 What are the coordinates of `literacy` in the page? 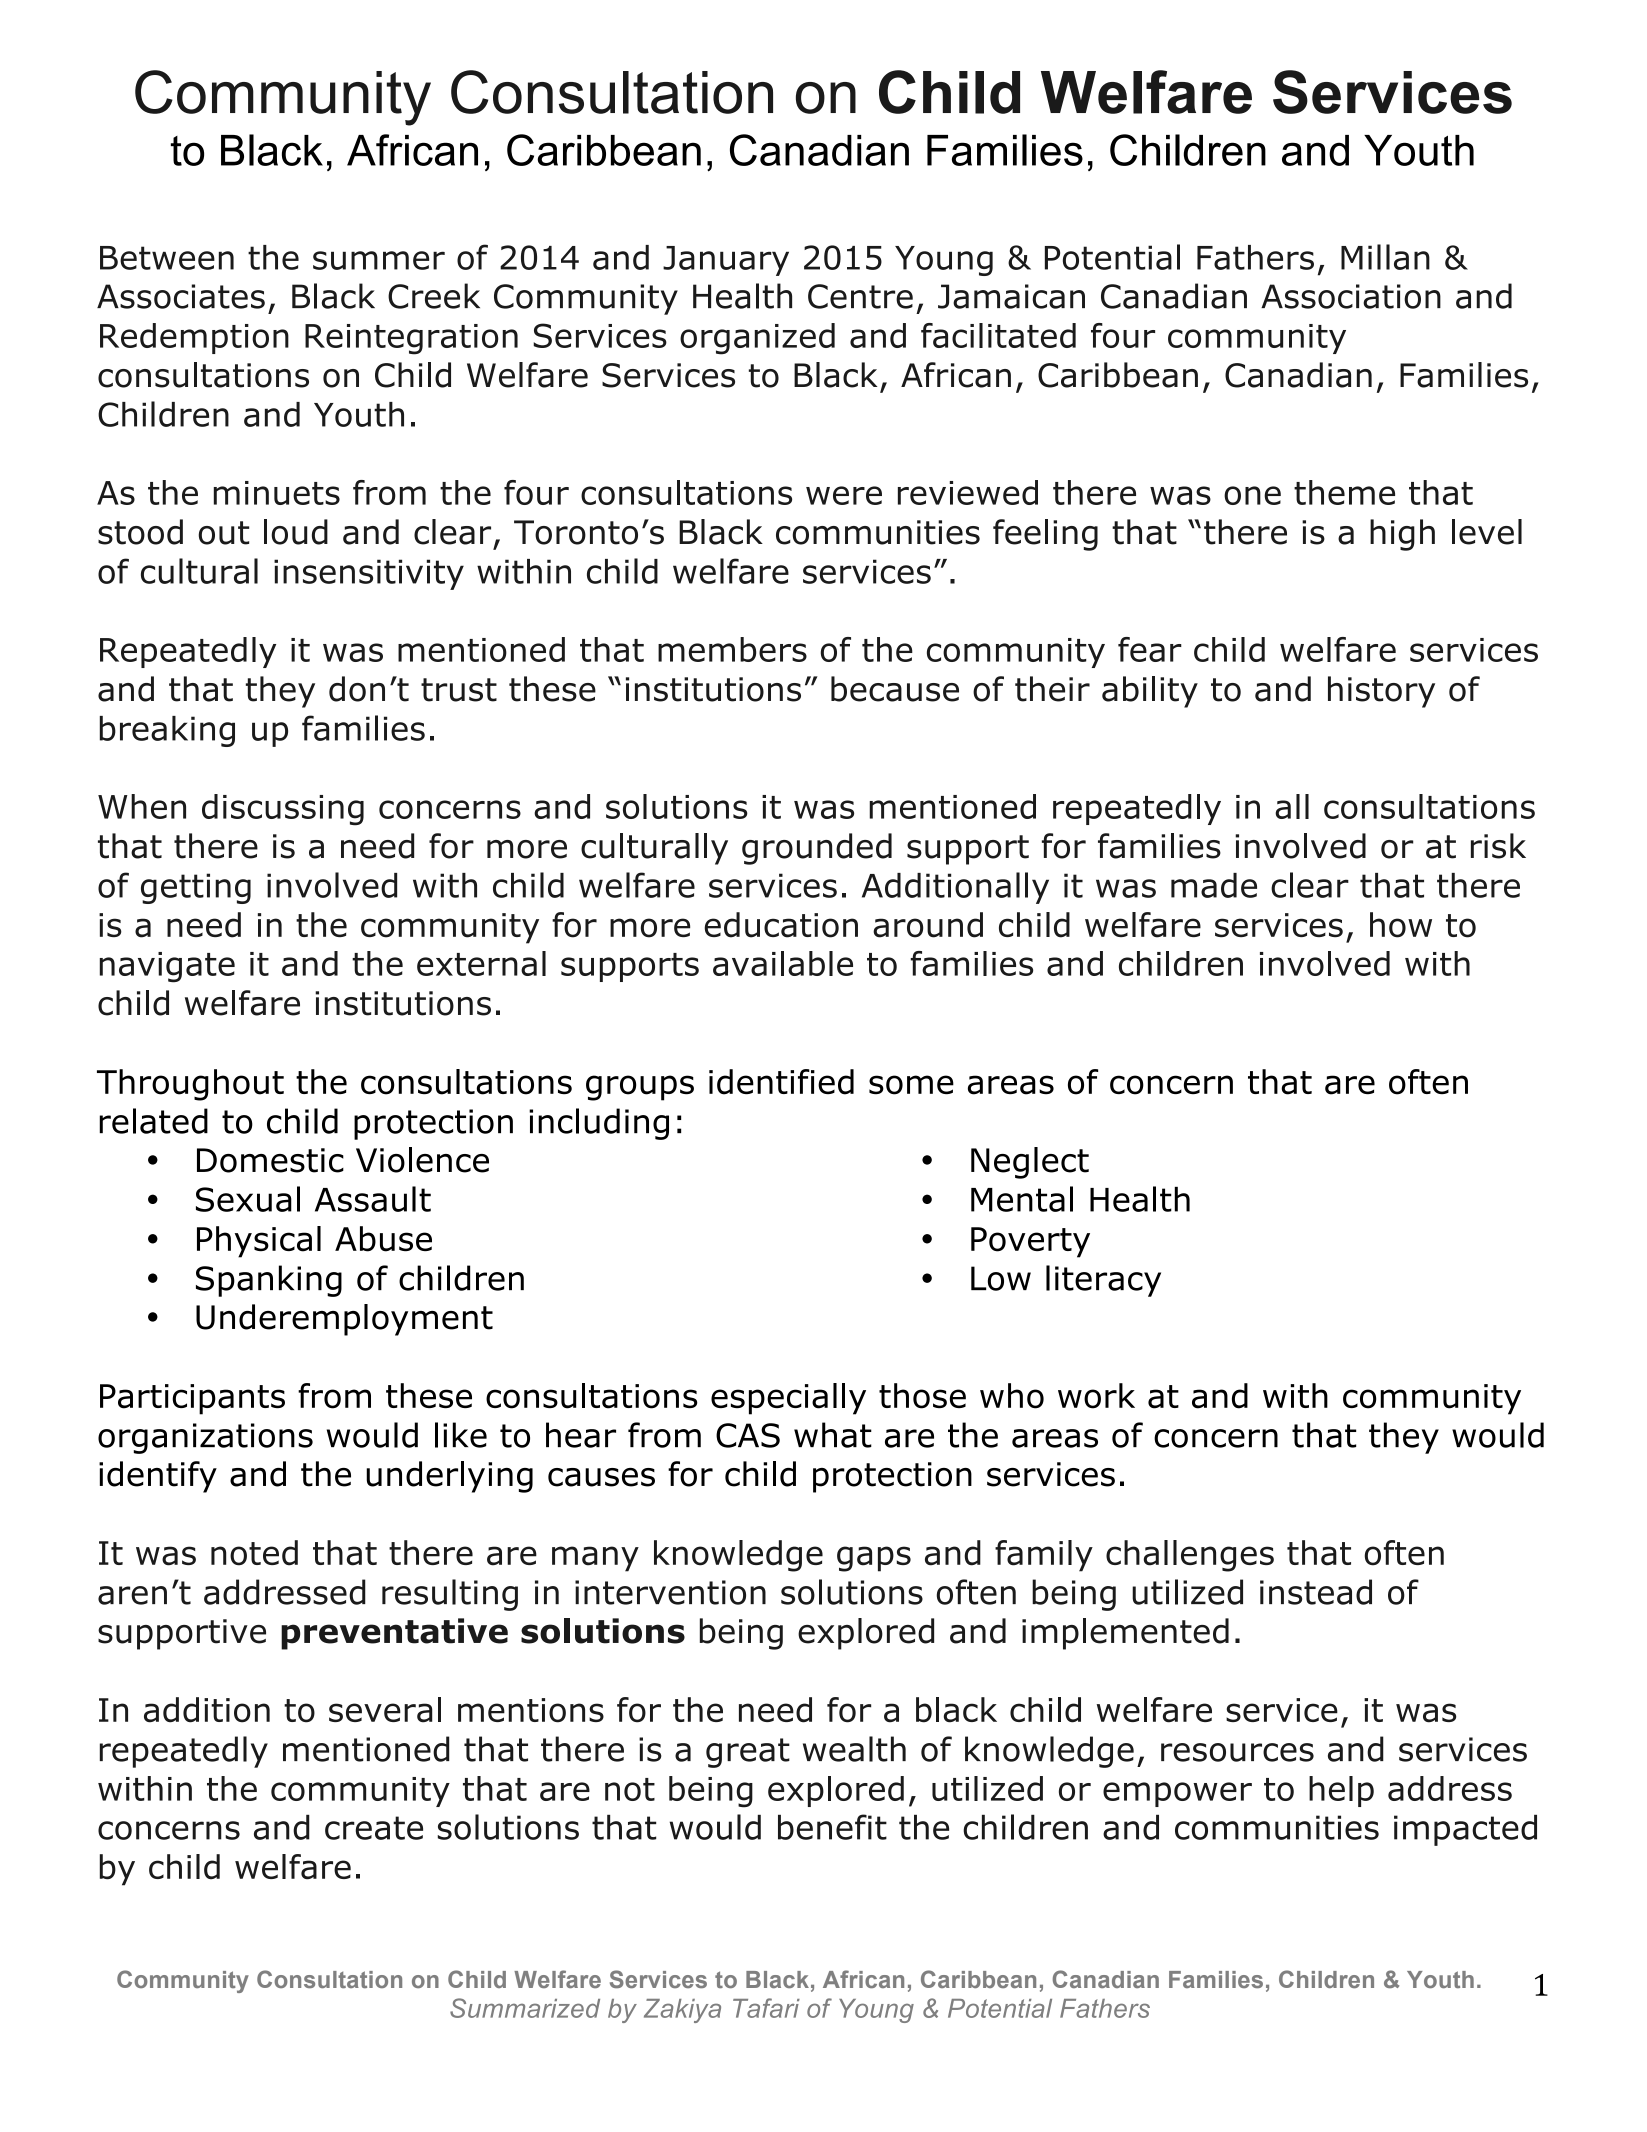 It's located at (1103, 1281).
